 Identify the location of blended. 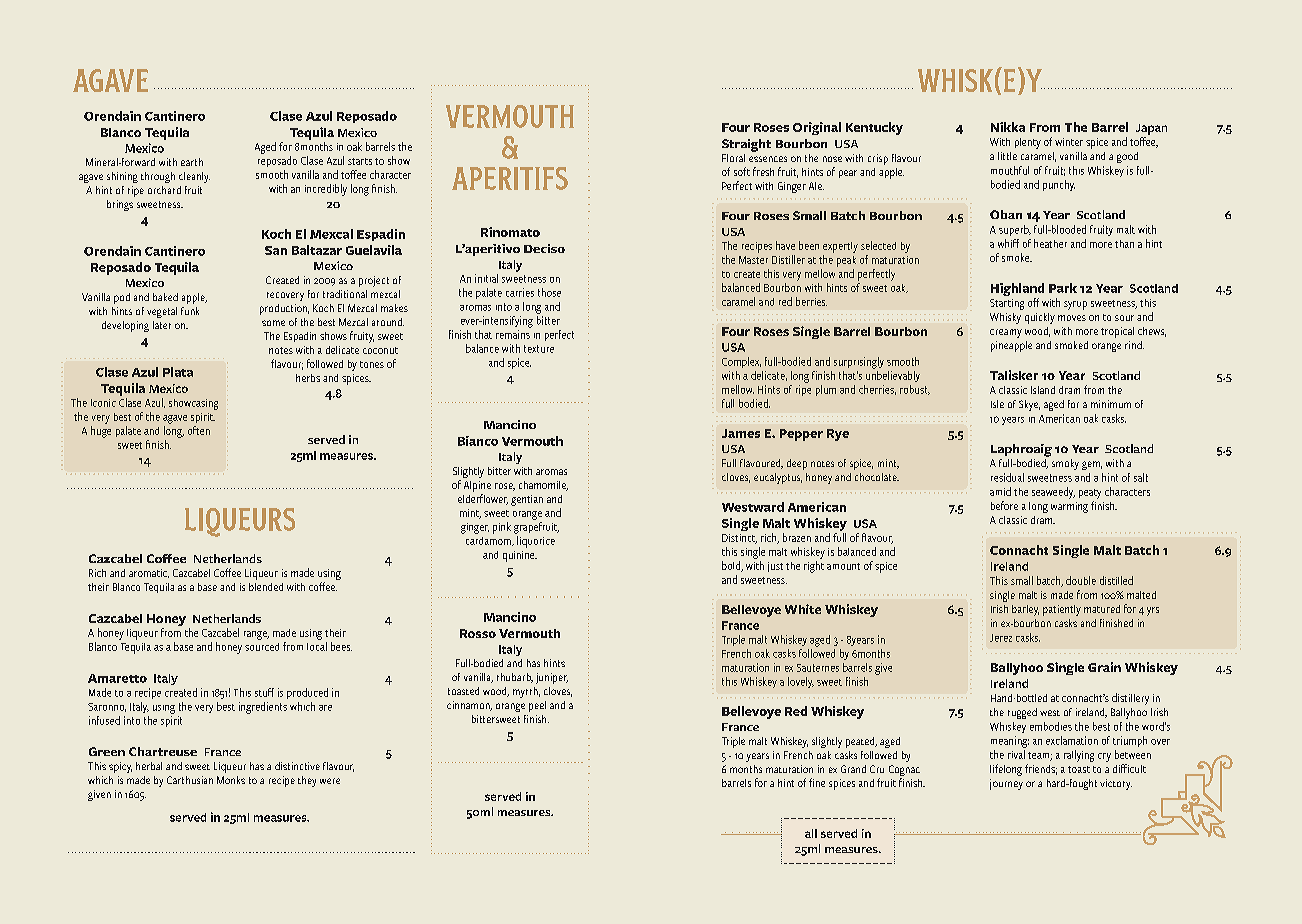
(266, 587).
